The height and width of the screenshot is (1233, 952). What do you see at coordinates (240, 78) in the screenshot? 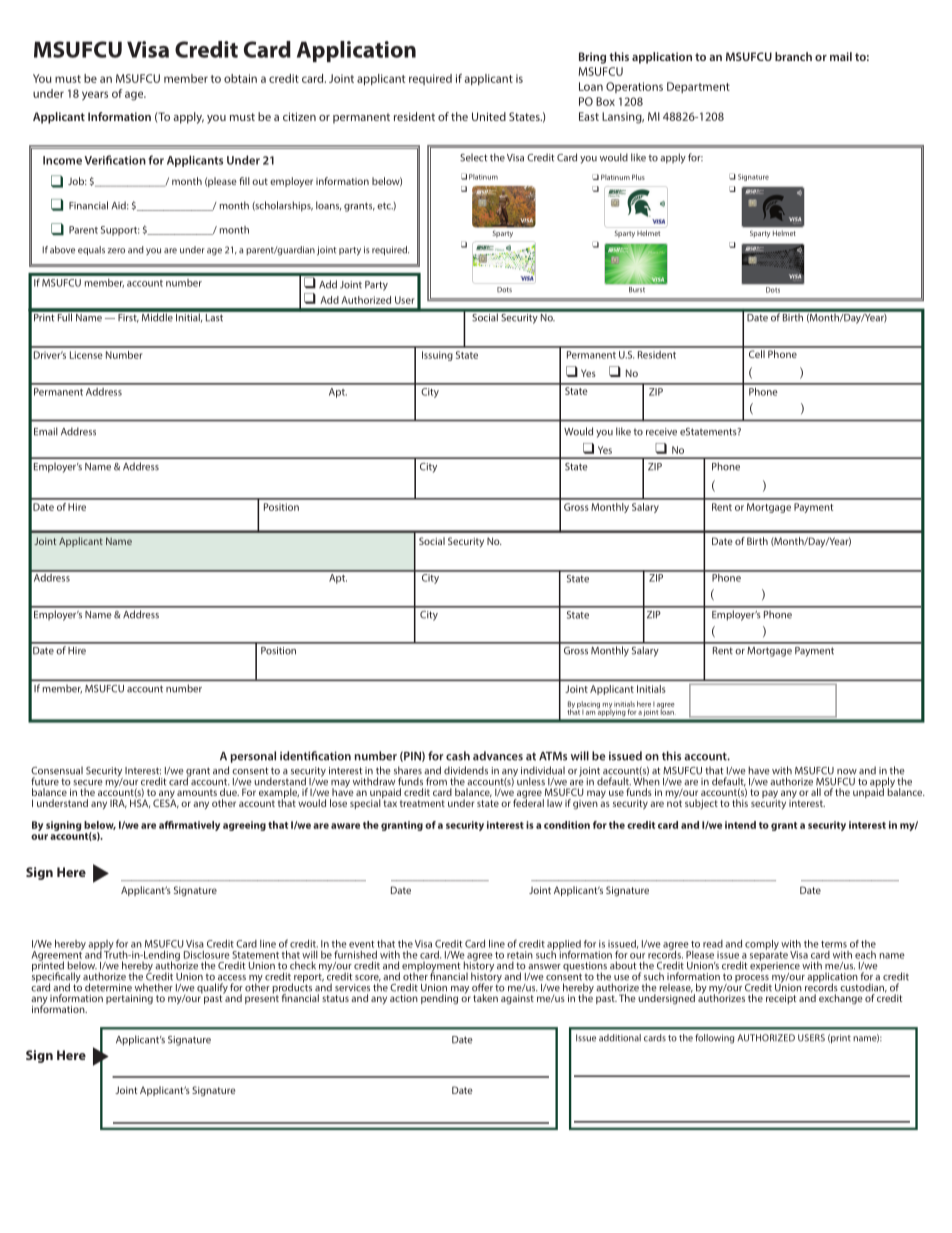
I see `obtain` at bounding box center [240, 78].
